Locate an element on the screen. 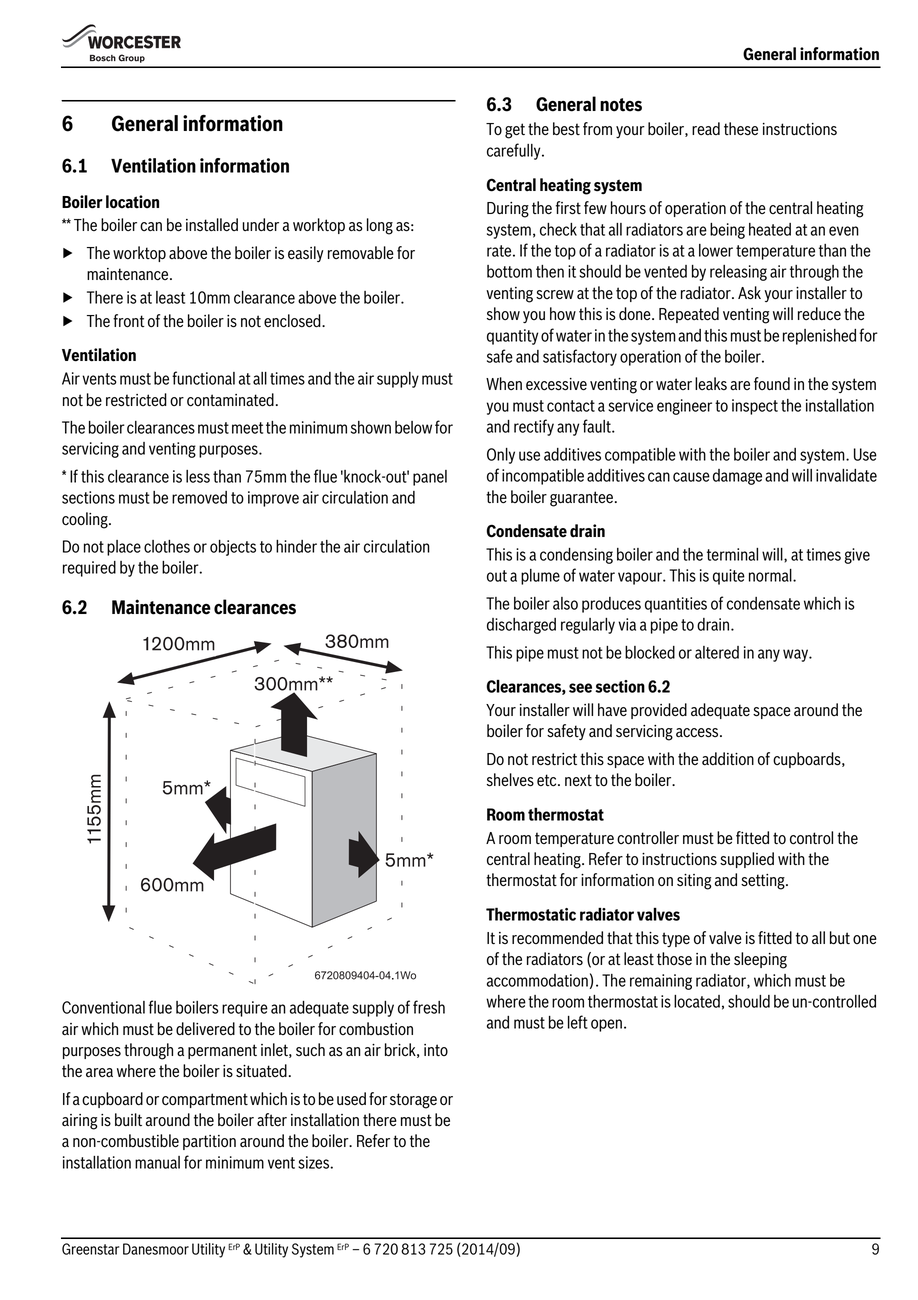 The width and height of the screenshot is (918, 1300). location is located at coordinates (132, 202).
